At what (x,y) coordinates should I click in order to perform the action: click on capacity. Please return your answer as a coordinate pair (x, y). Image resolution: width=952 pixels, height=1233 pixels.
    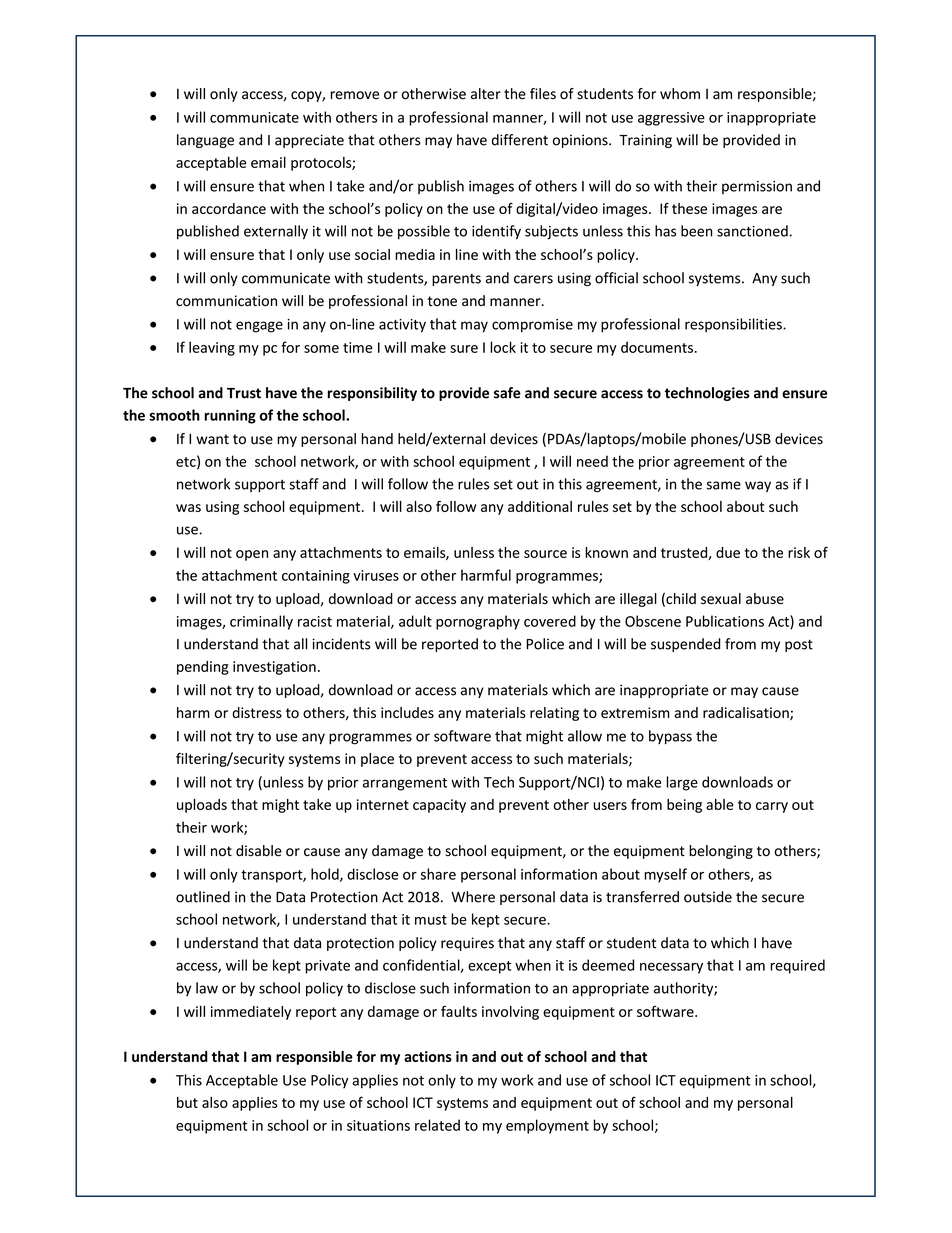
    Looking at the image, I should click on (439, 806).
